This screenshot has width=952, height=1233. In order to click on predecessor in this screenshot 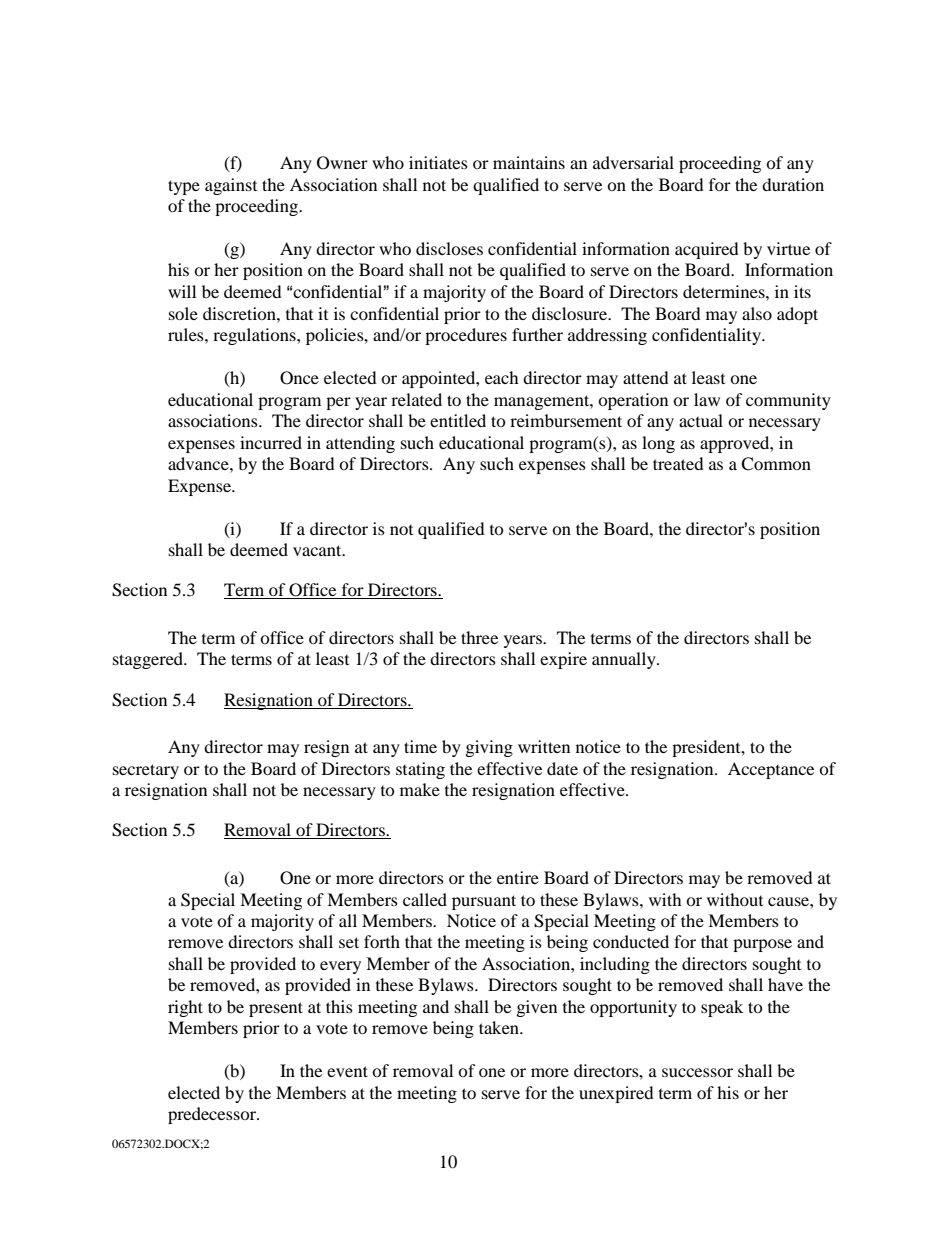, I will do `click(213, 1115)`.
